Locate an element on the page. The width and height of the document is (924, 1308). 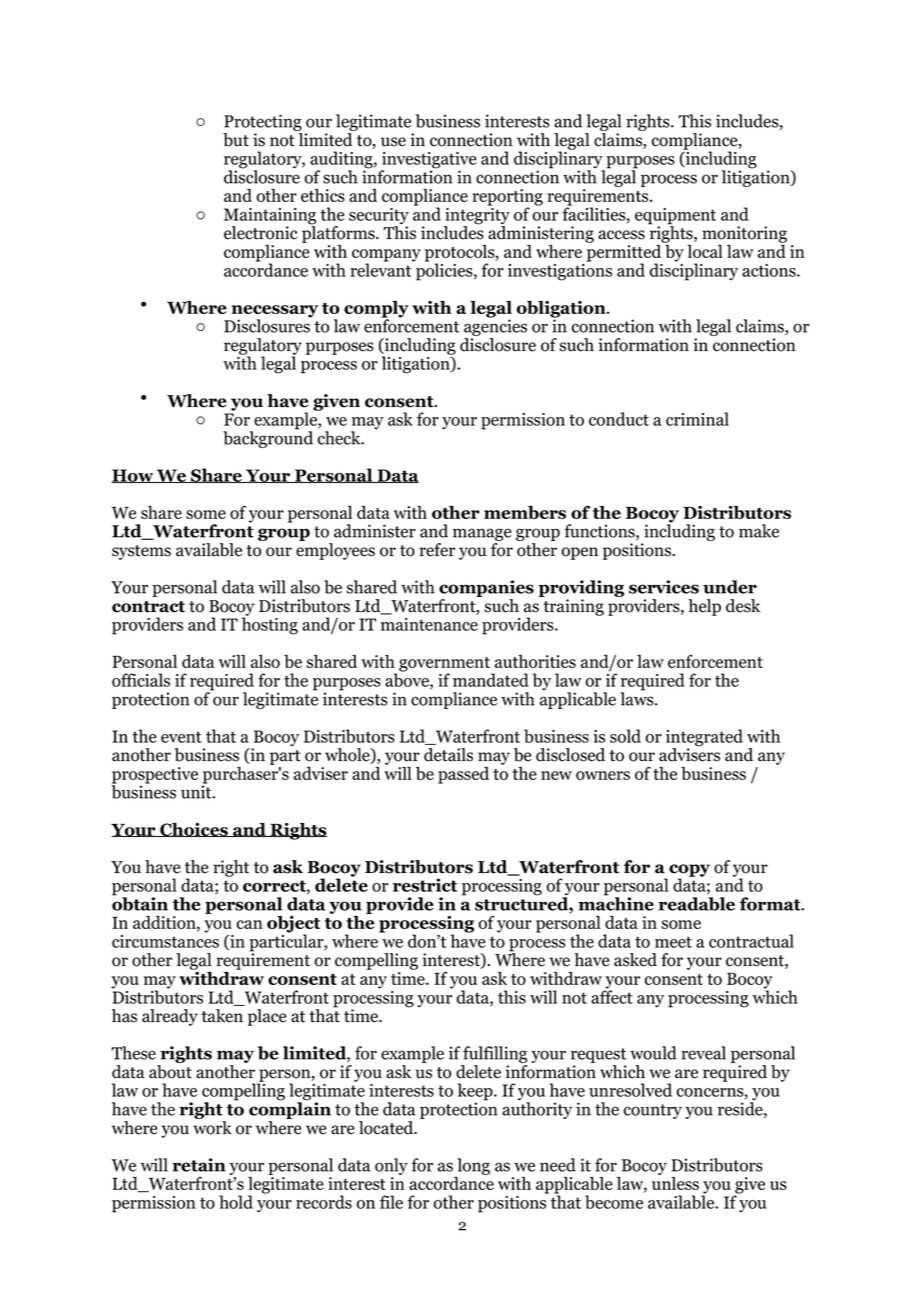
Protecting is located at coordinates (262, 124).
